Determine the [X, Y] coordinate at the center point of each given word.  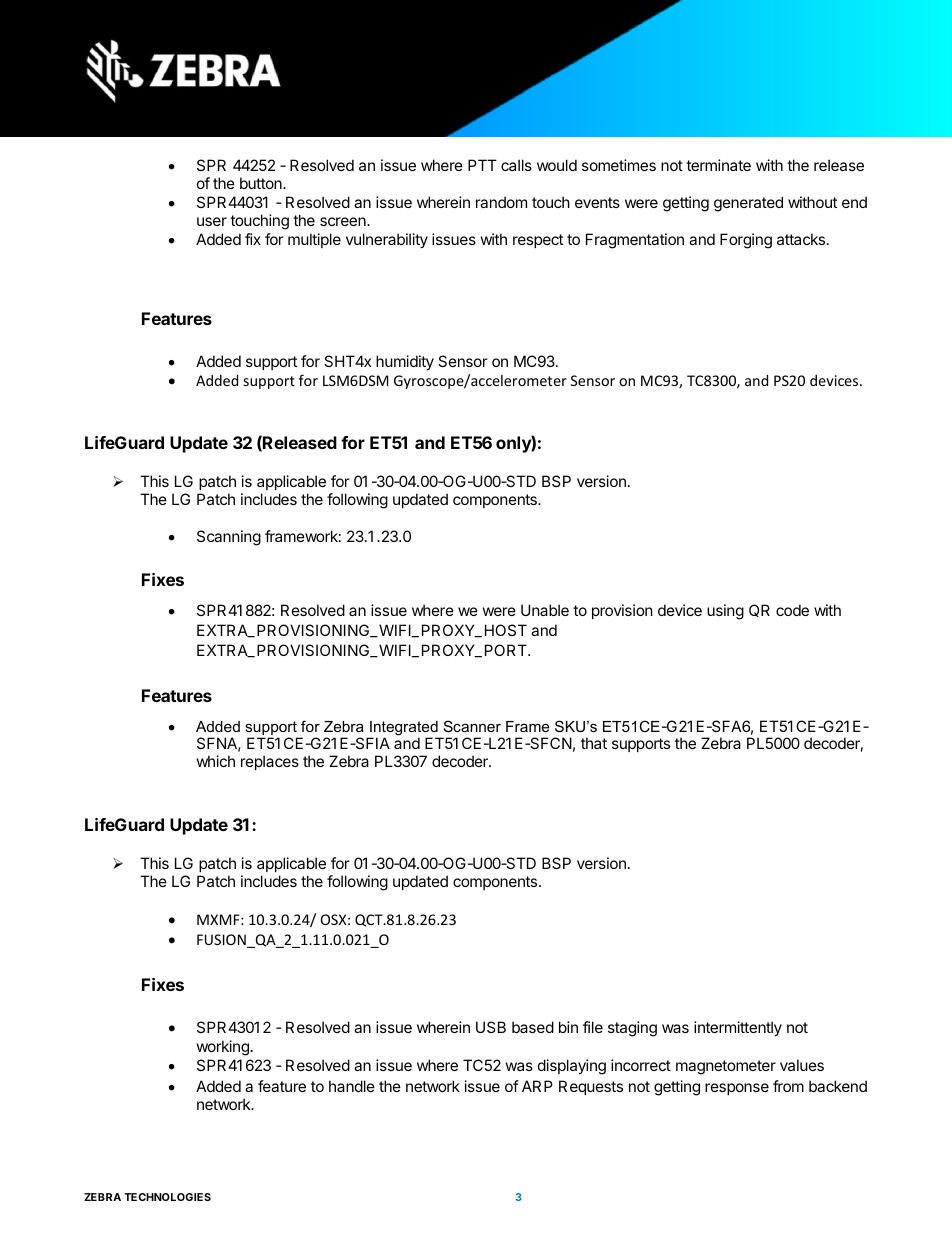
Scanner [472, 726]
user [212, 221]
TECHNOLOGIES [167, 1197]
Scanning [229, 538]
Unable [545, 610]
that [594, 743]
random [501, 202]
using [725, 612]
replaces [270, 762]
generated [748, 204]
